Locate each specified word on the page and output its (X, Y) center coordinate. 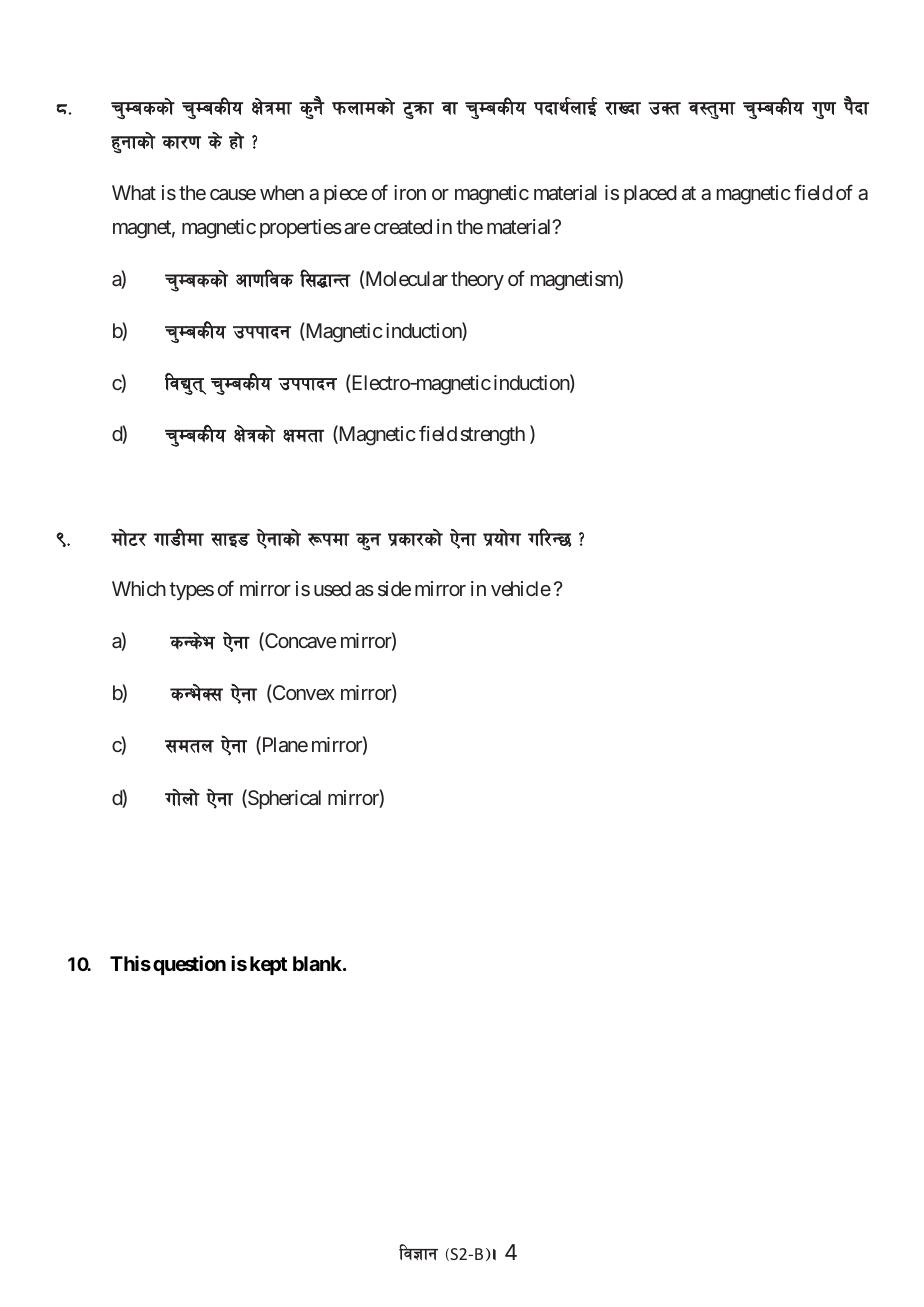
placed (650, 194)
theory (477, 280)
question (189, 965)
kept (268, 965)
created (403, 226)
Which (139, 588)
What (134, 192)
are (357, 228)
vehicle (521, 588)
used (332, 588)
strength (492, 436)
